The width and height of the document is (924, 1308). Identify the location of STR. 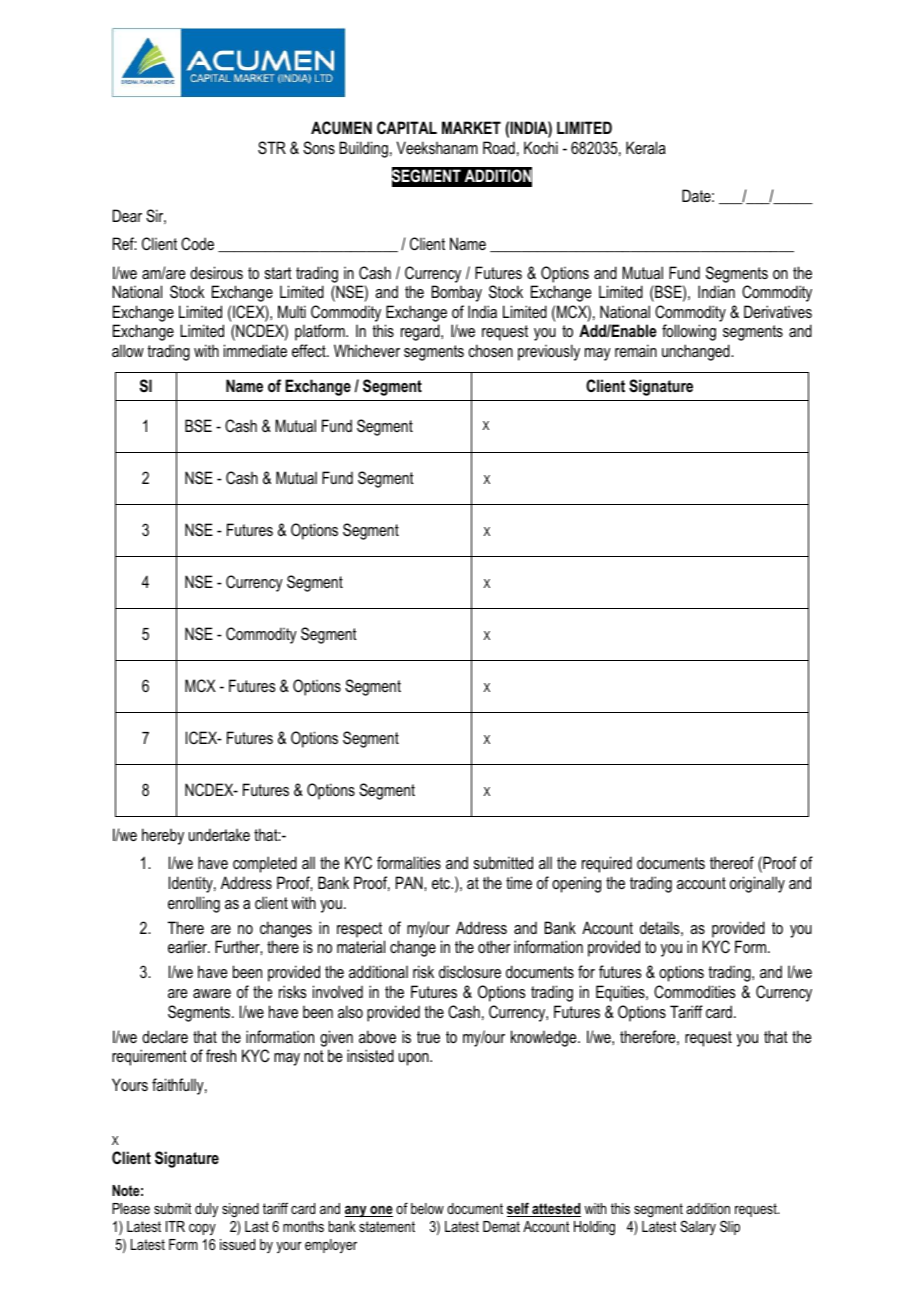
(272, 148).
